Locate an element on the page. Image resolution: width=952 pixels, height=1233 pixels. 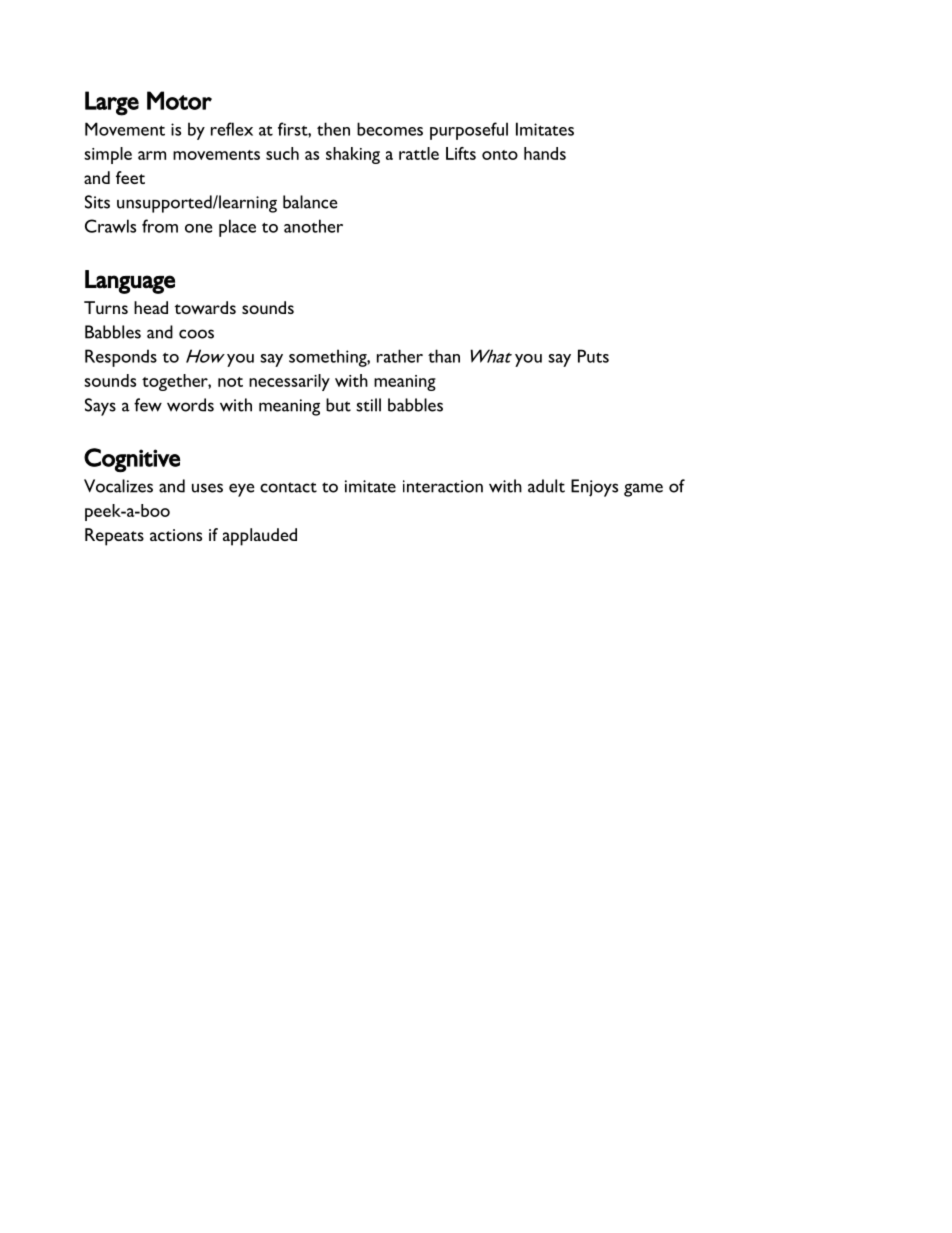
rather is located at coordinates (400, 356).
